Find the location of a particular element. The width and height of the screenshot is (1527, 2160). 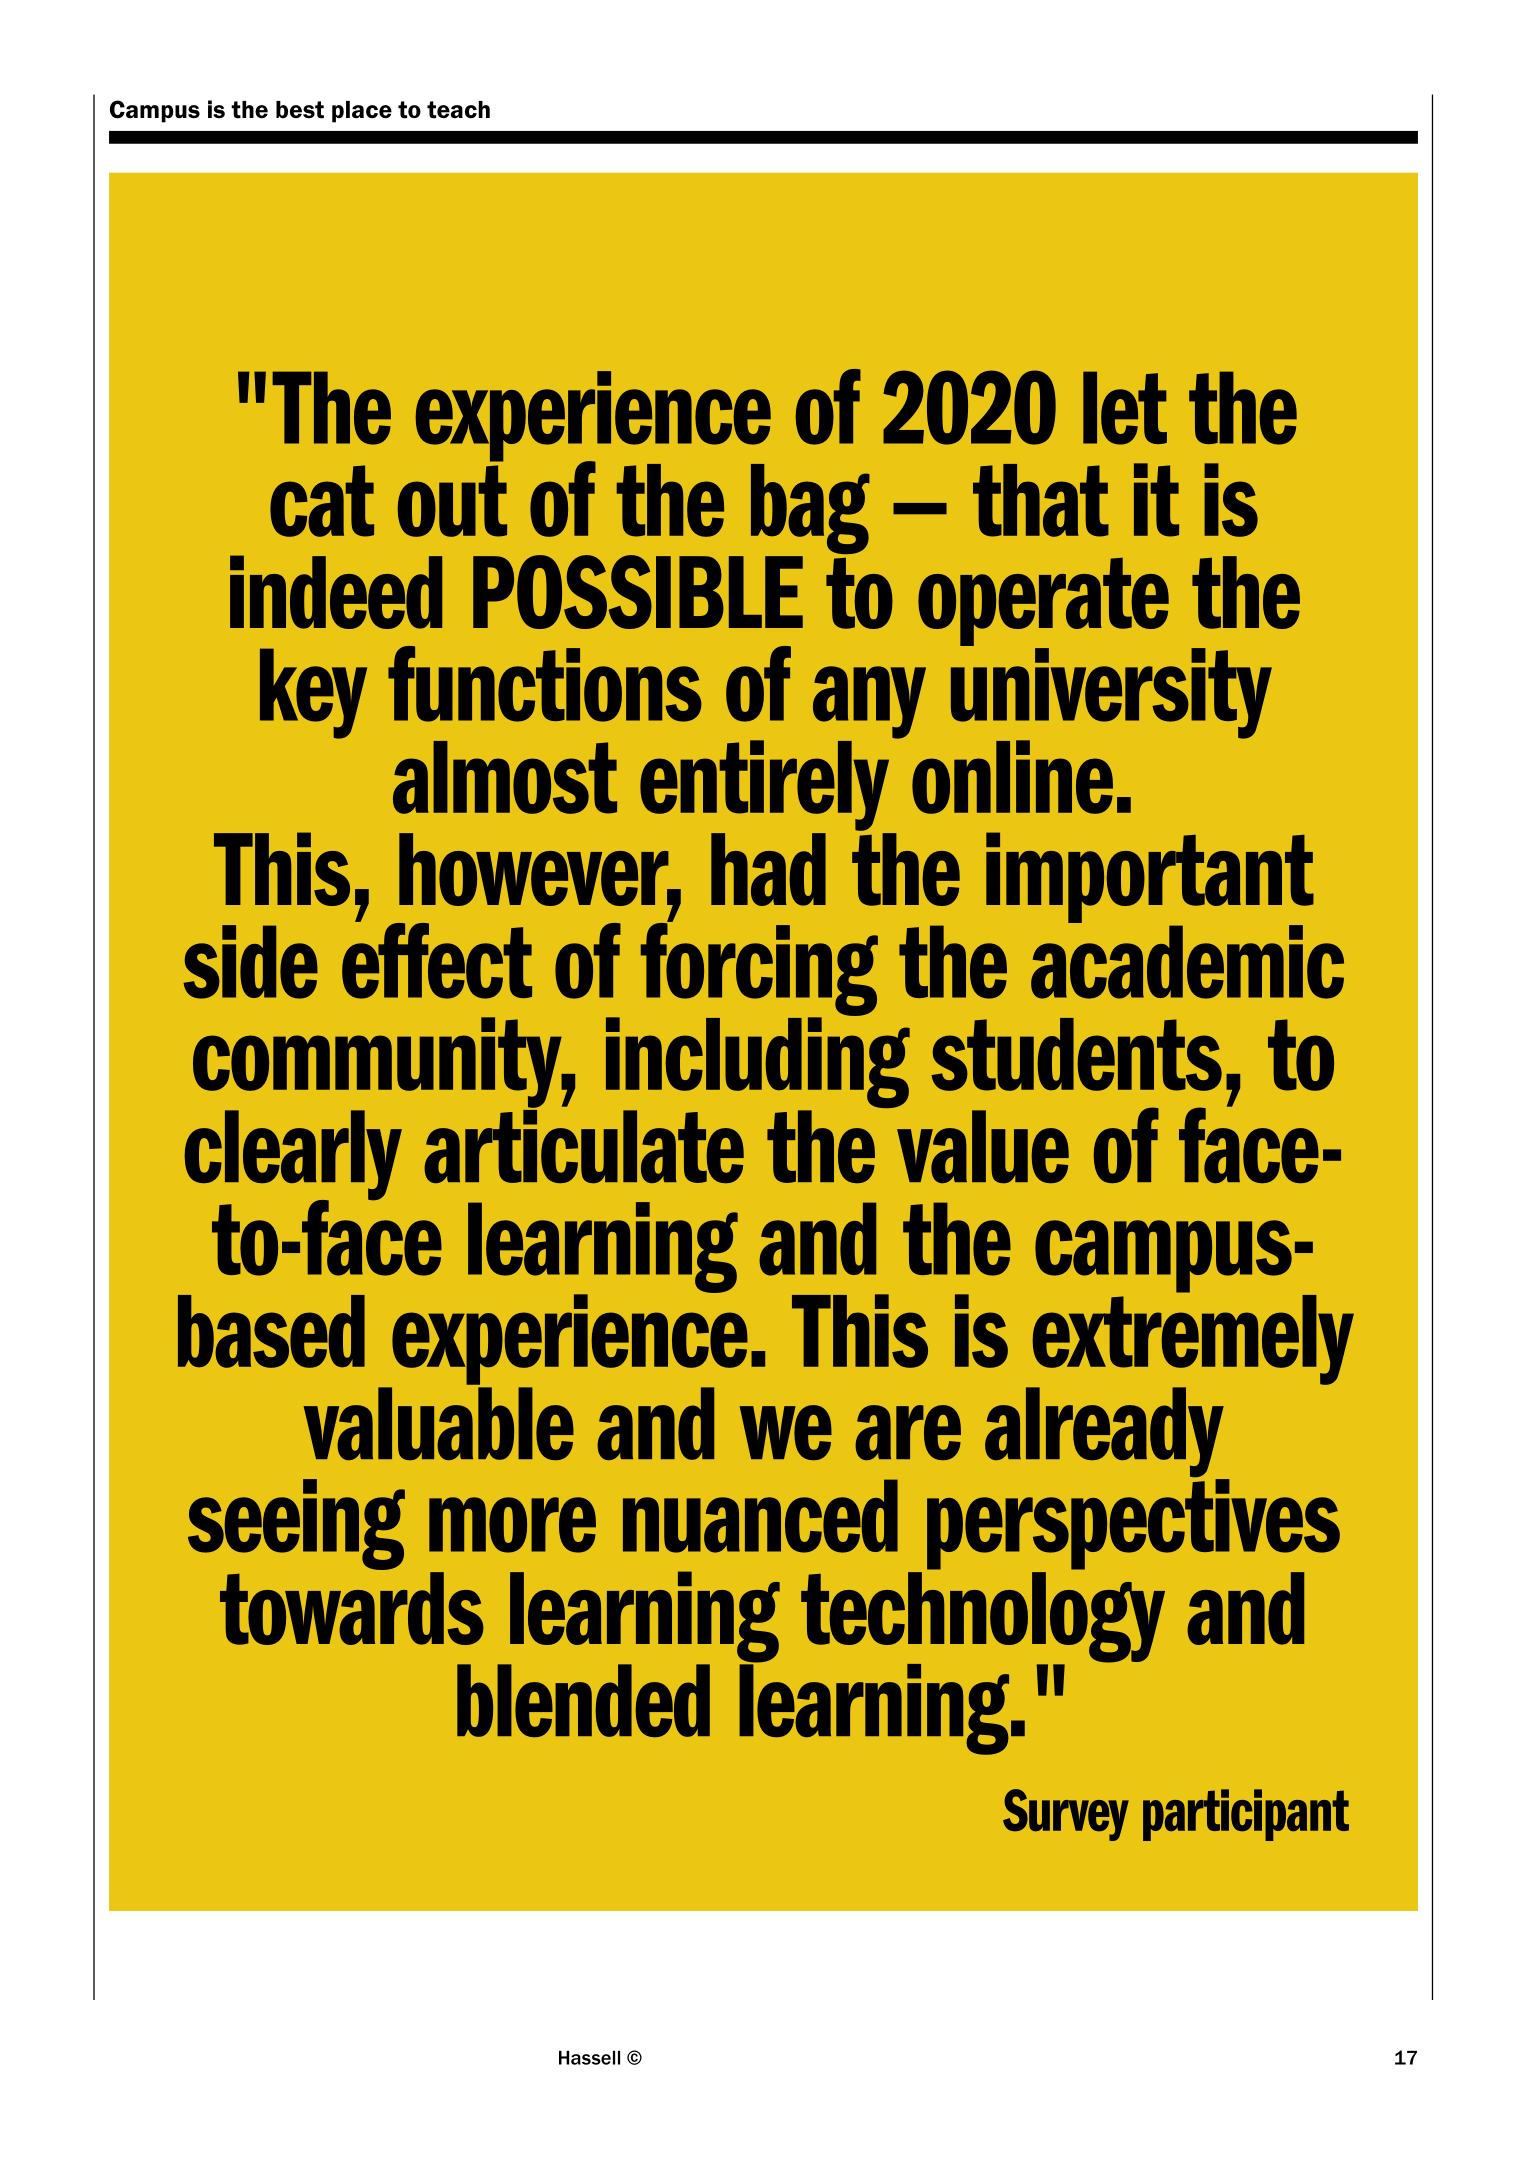

place is located at coordinates (362, 112).
